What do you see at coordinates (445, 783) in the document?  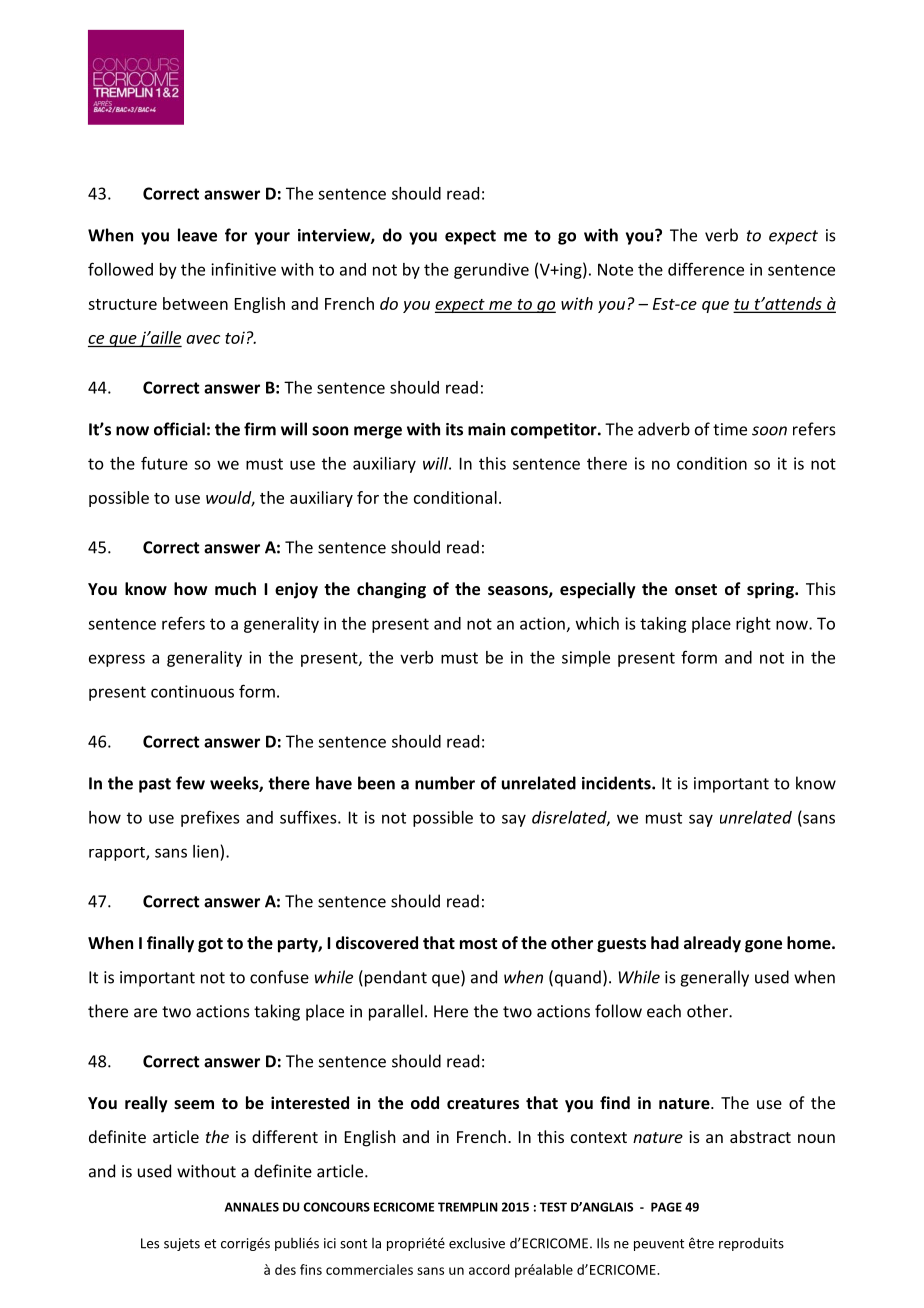 I see `number` at bounding box center [445, 783].
